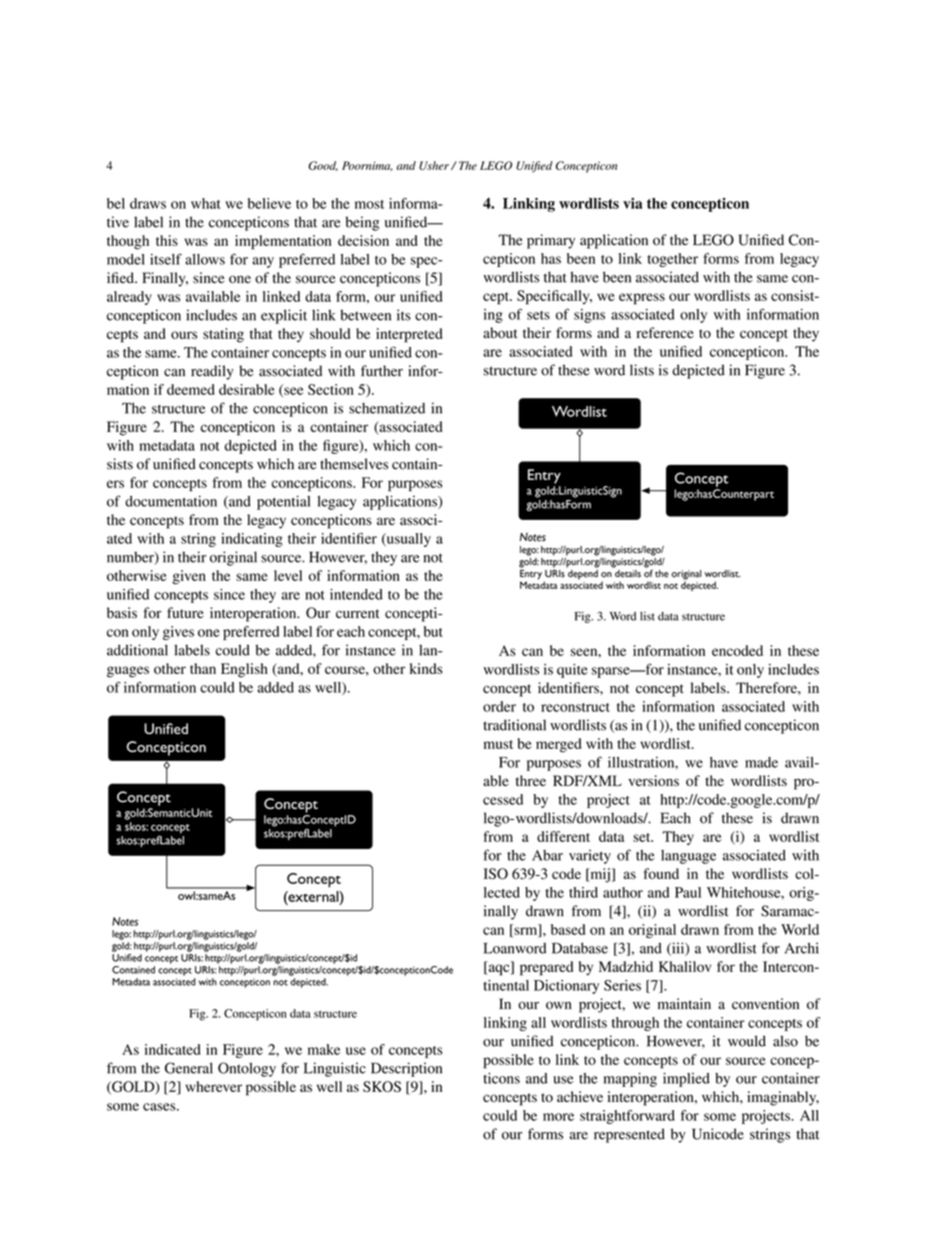  Describe the element at coordinates (761, 762) in the document. I see `made` at that location.
